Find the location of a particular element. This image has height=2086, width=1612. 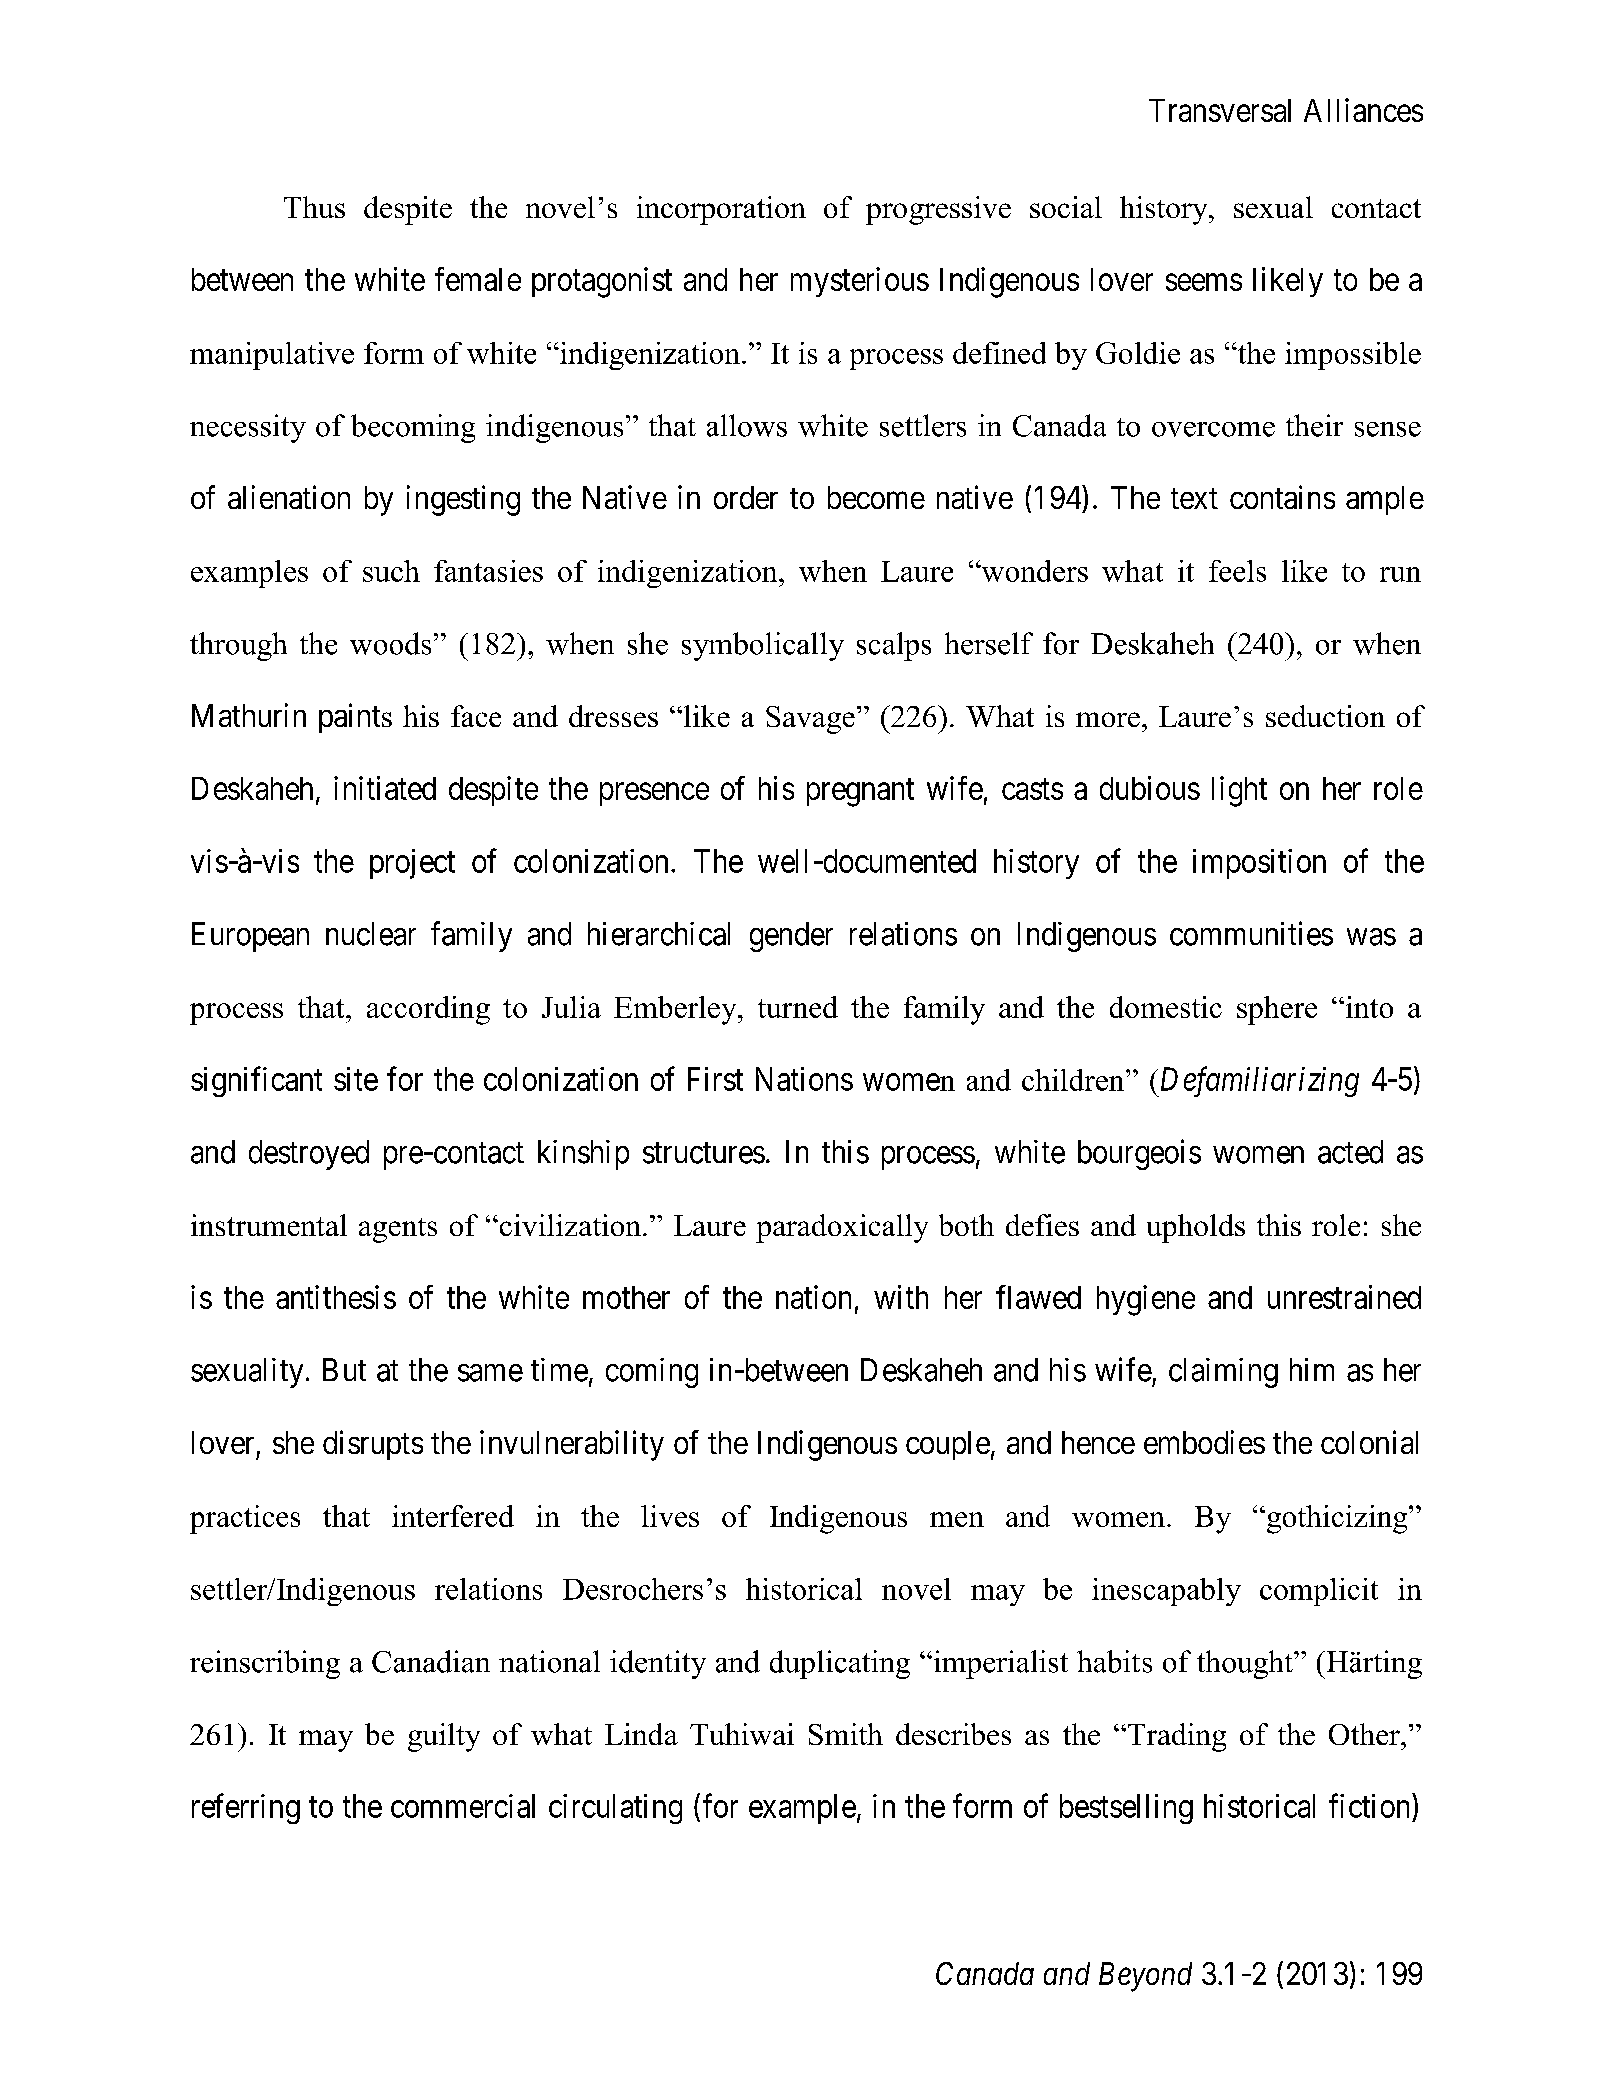

Beyond is located at coordinates (1145, 1977).
